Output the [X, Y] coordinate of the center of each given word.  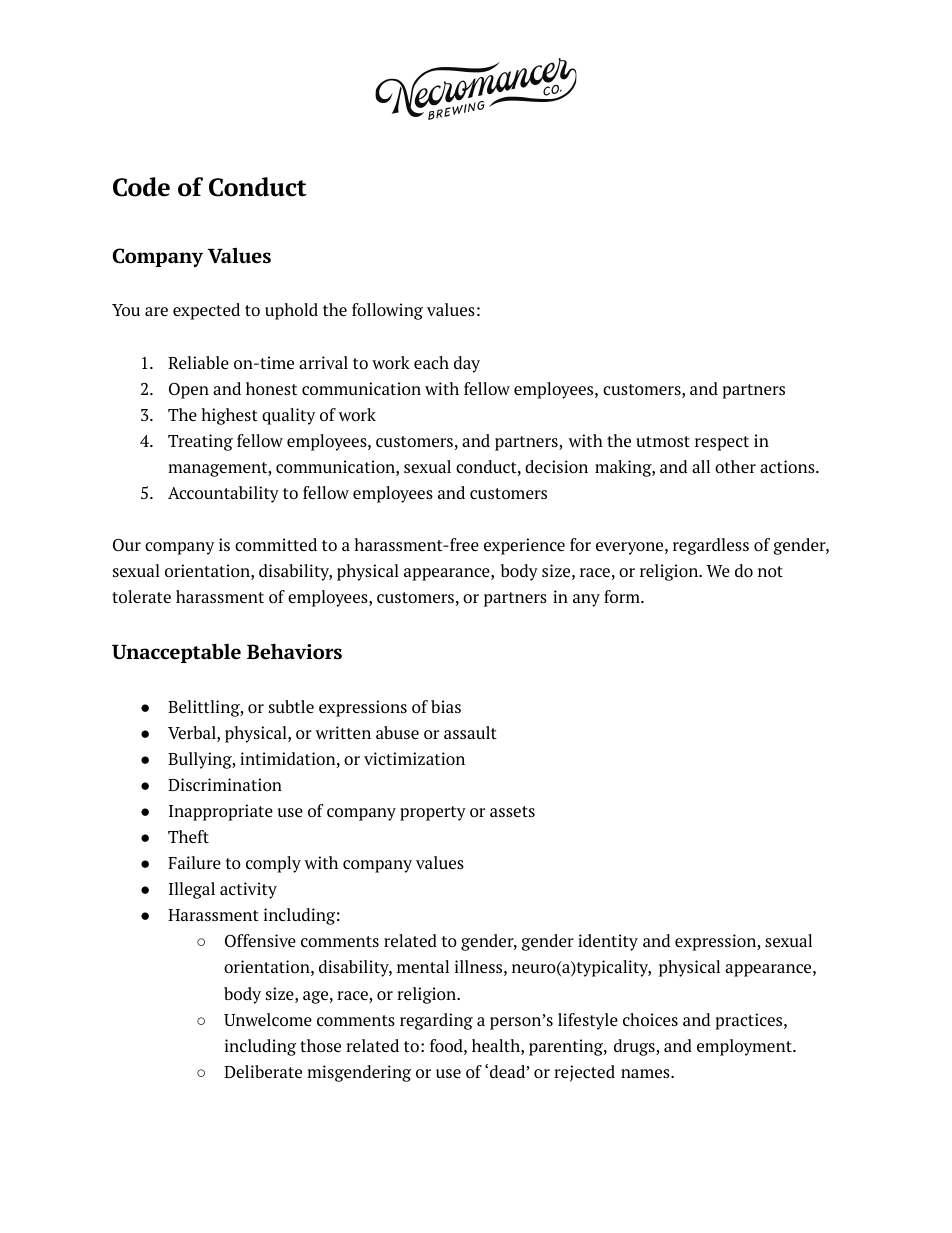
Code [141, 187]
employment [745, 1047]
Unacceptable [176, 653]
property [433, 813]
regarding [436, 1021]
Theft [188, 836]
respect [722, 443]
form [623, 596]
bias [446, 706]
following [387, 311]
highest [230, 416]
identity [608, 942]
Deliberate [263, 1071]
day [467, 364]
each [431, 362]
